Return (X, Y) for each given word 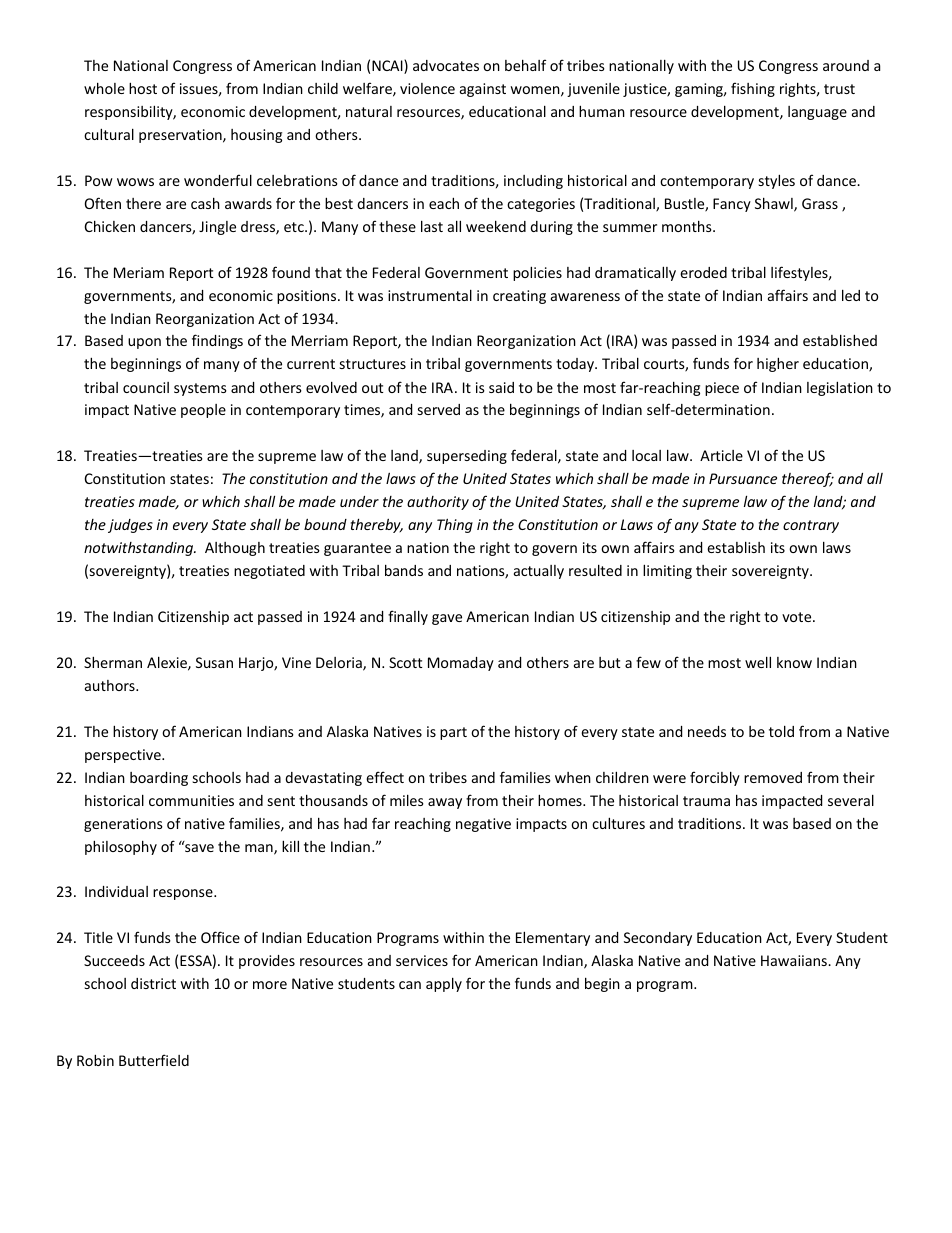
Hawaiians (795, 960)
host (143, 88)
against (483, 90)
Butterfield (154, 1060)
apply (444, 984)
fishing (753, 89)
